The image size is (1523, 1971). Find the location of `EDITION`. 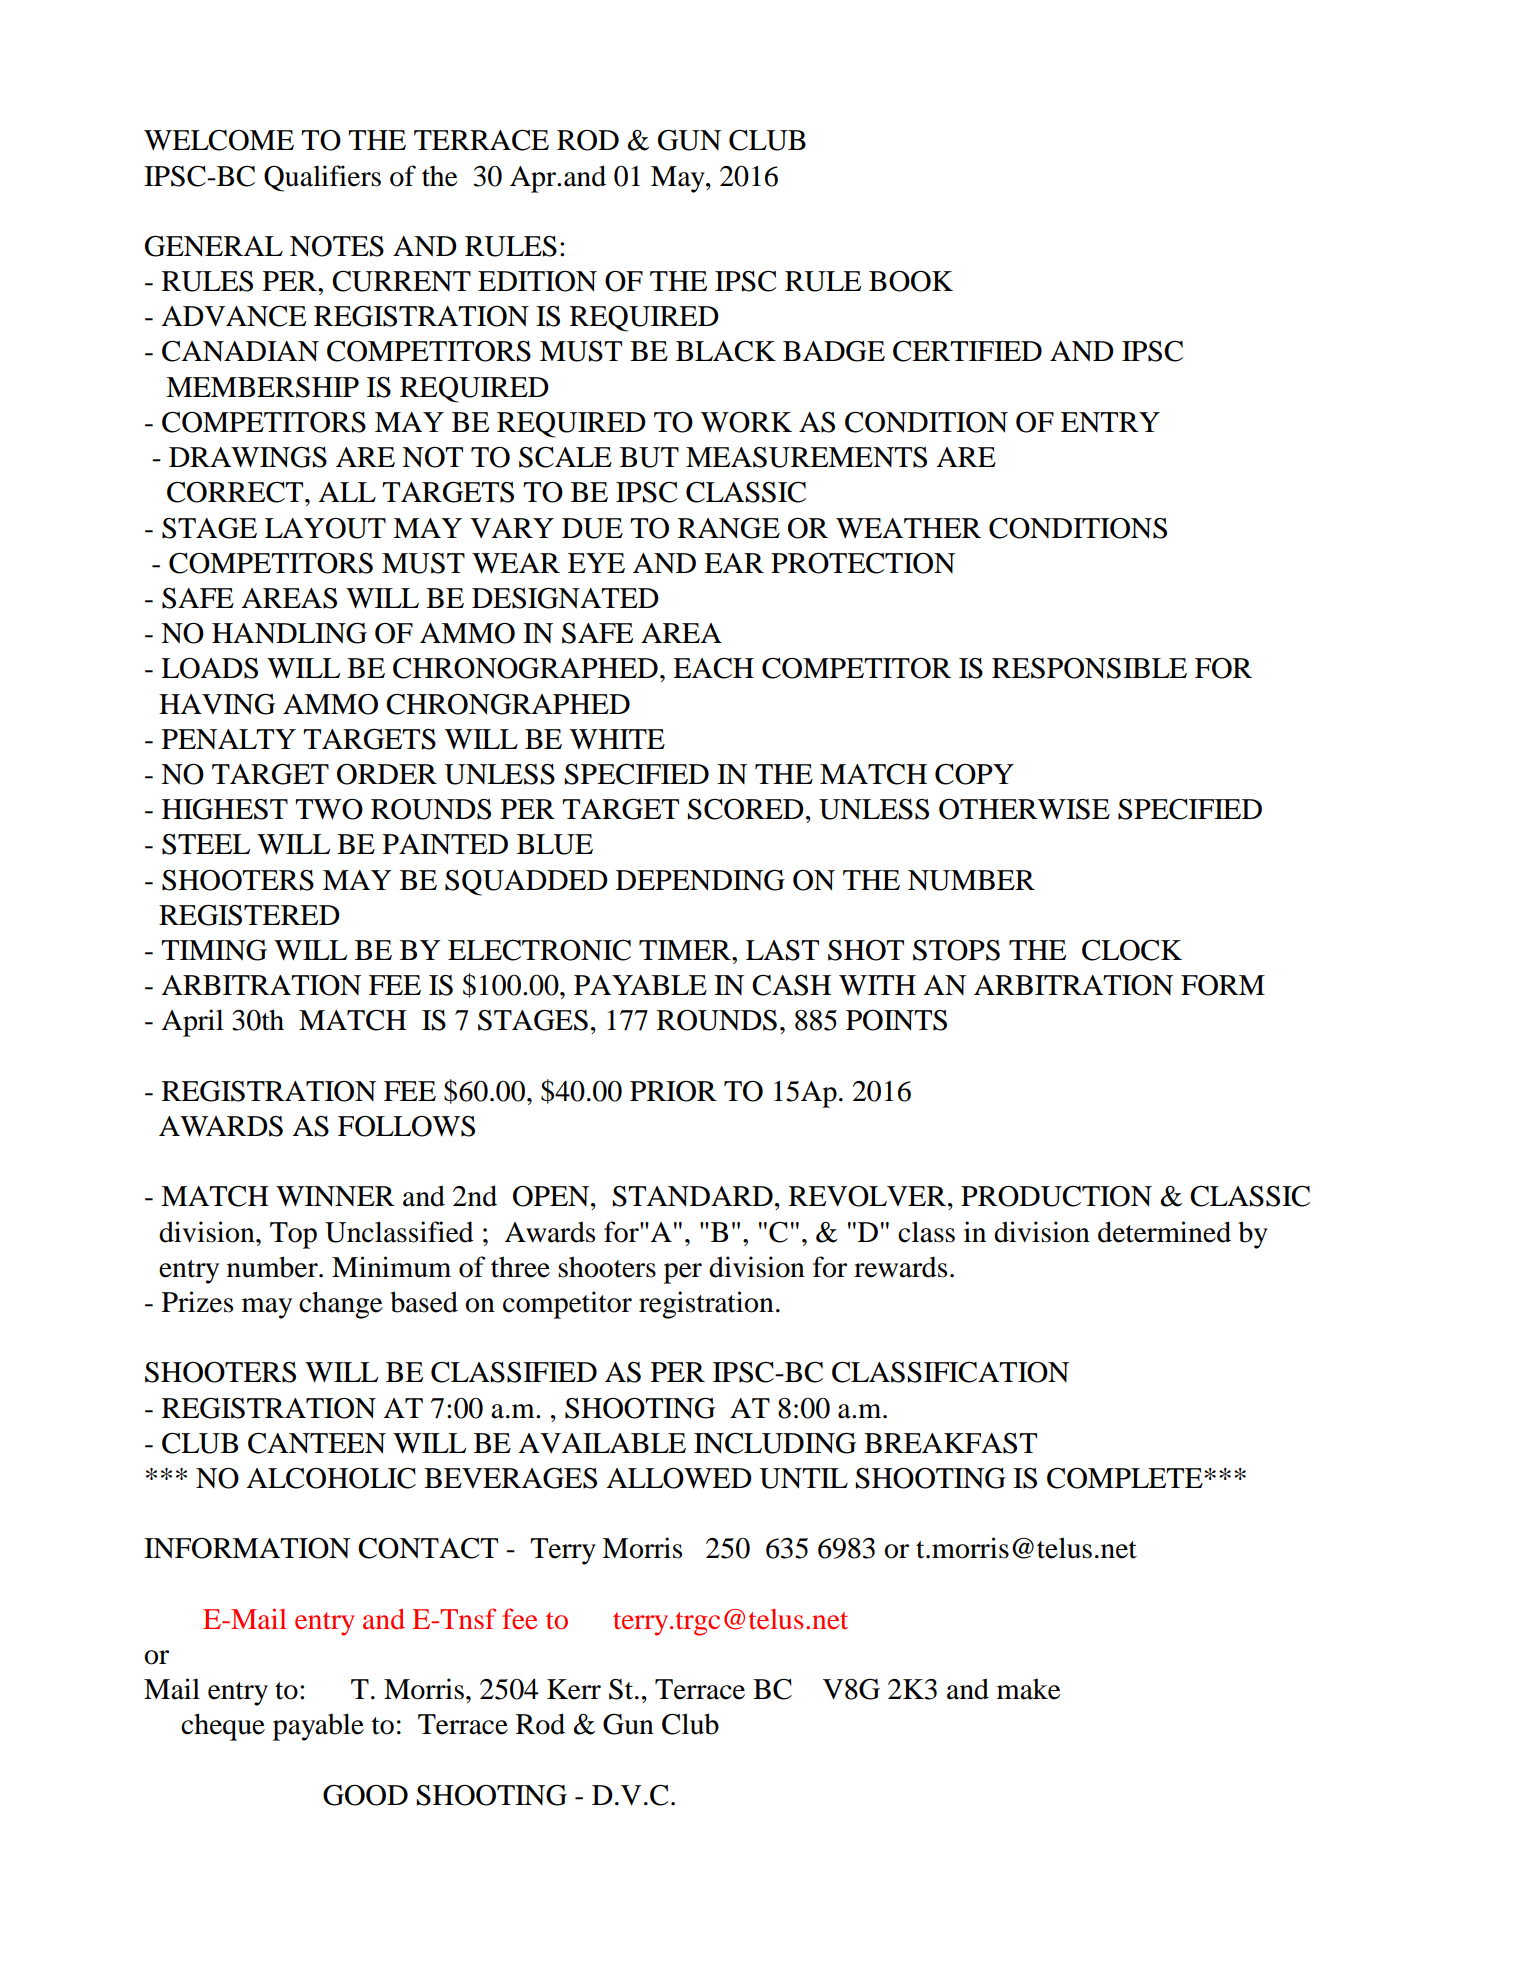

EDITION is located at coordinates (537, 281).
